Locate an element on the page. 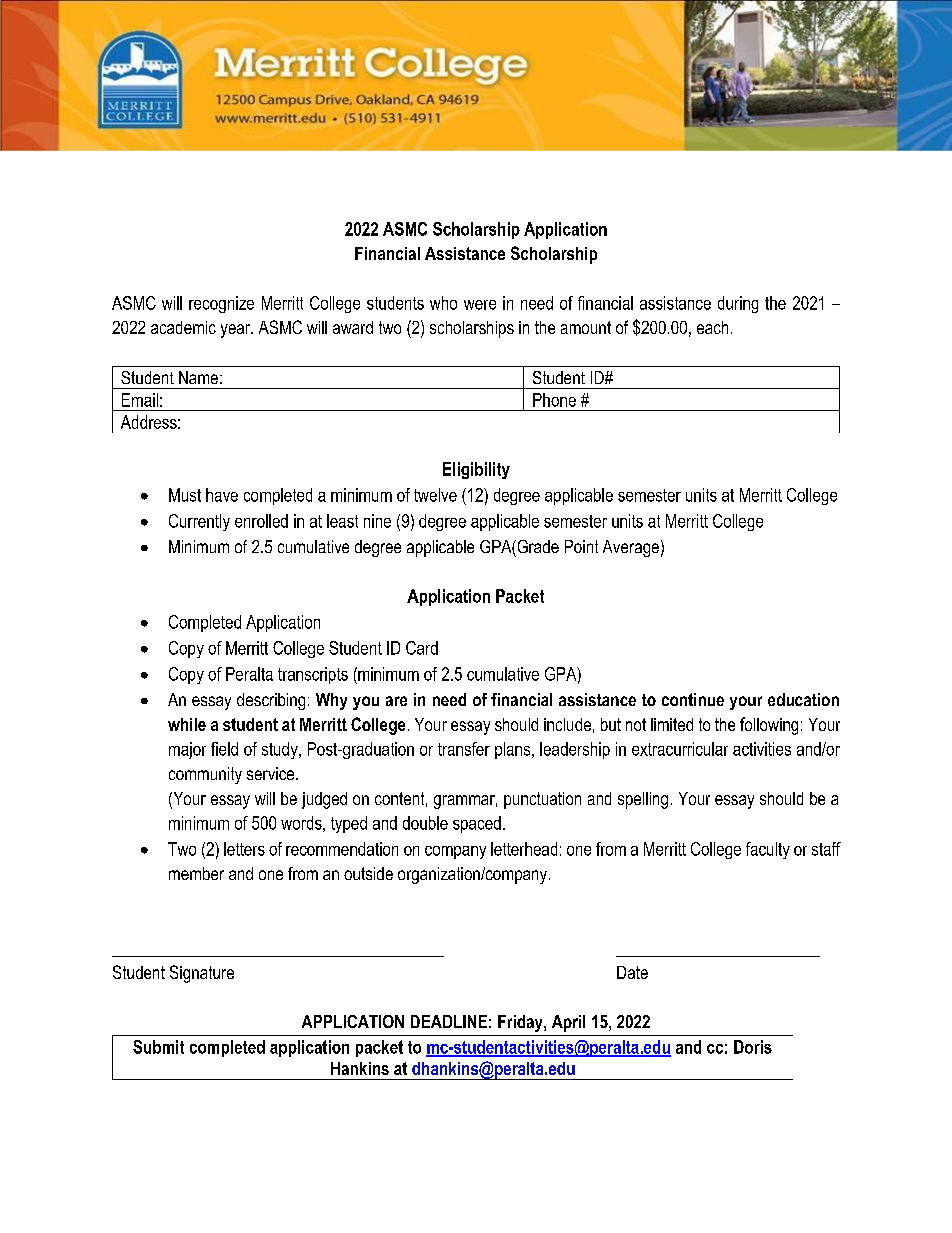 The image size is (952, 1233). were is located at coordinates (480, 305).
